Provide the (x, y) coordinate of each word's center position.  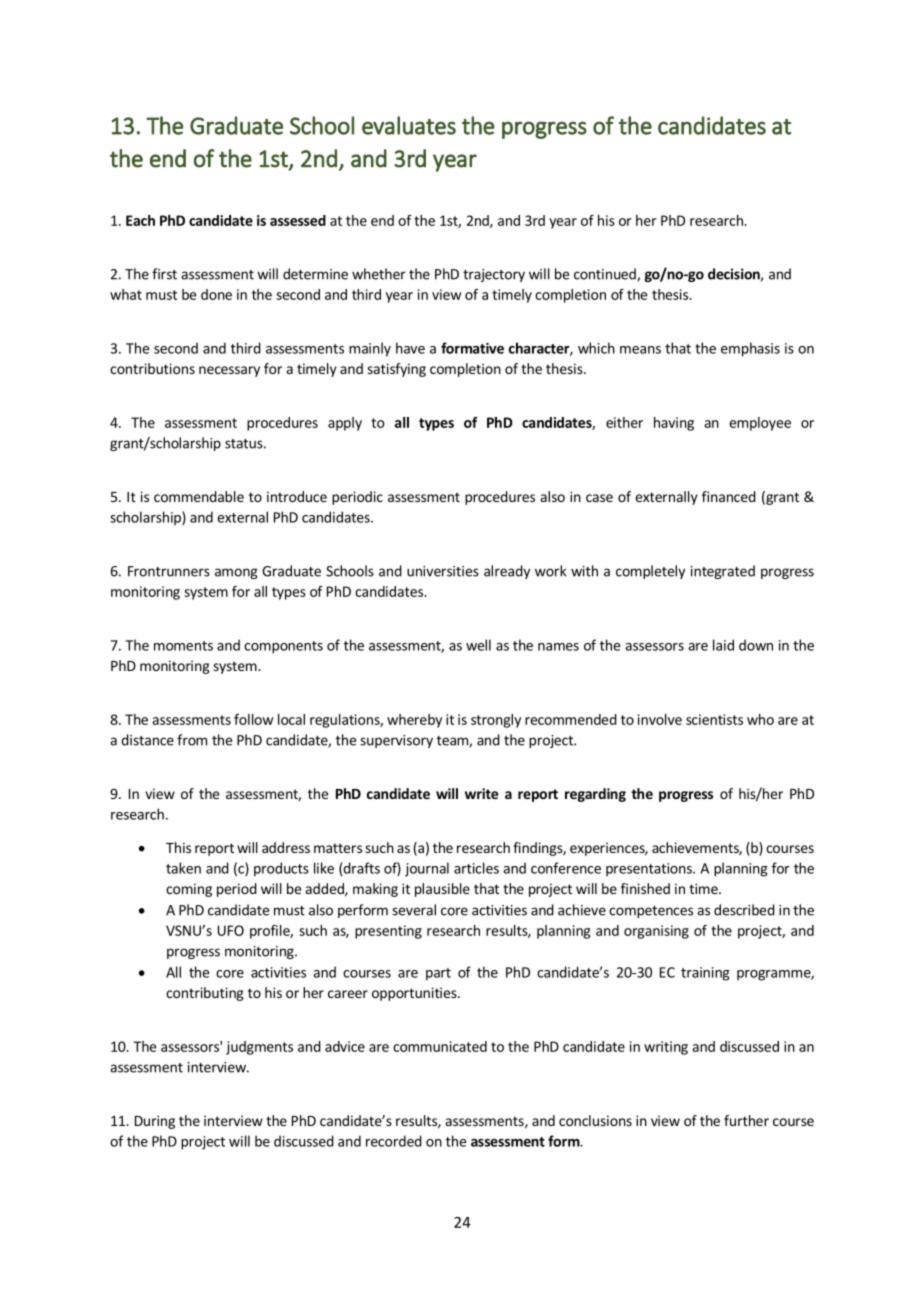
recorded (394, 1141)
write (481, 793)
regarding (595, 795)
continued (606, 275)
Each (140, 220)
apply (345, 424)
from (192, 740)
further (746, 1120)
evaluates (409, 125)
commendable (199, 496)
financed (729, 496)
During (155, 1122)
